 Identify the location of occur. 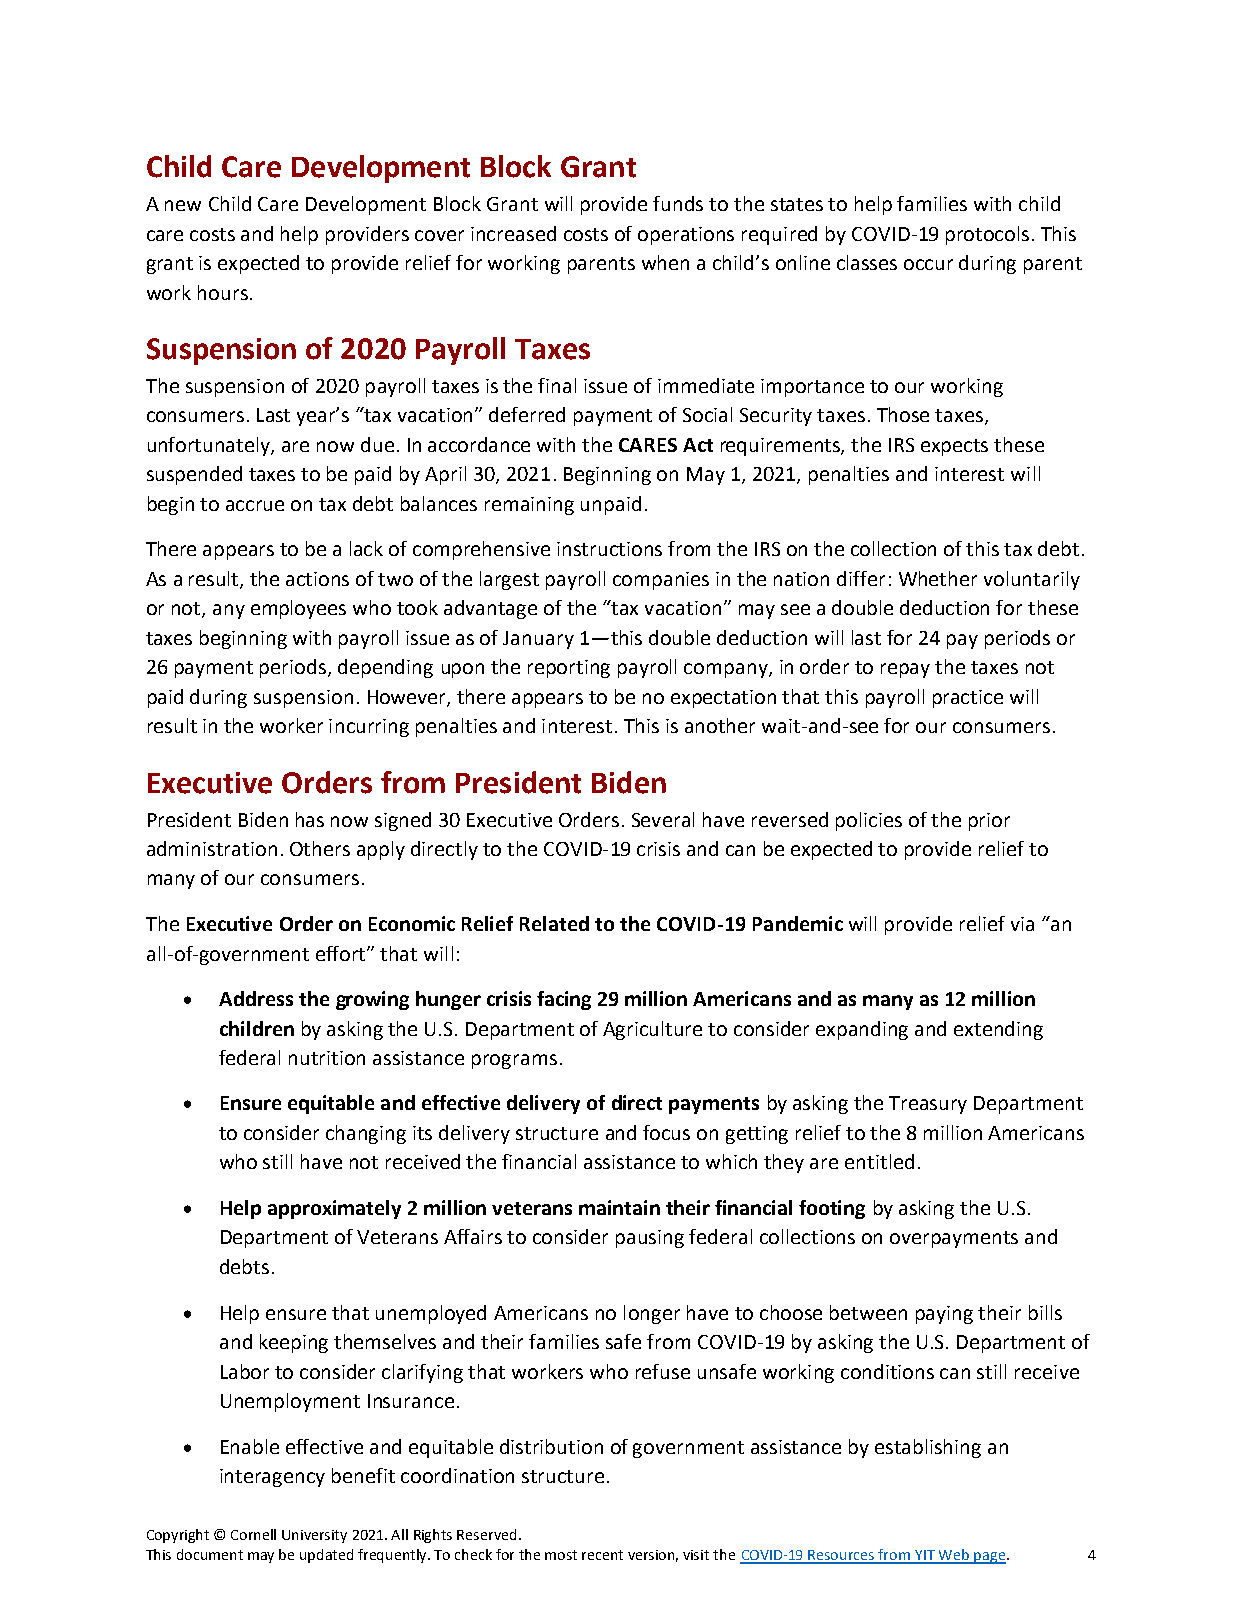
(928, 264).
